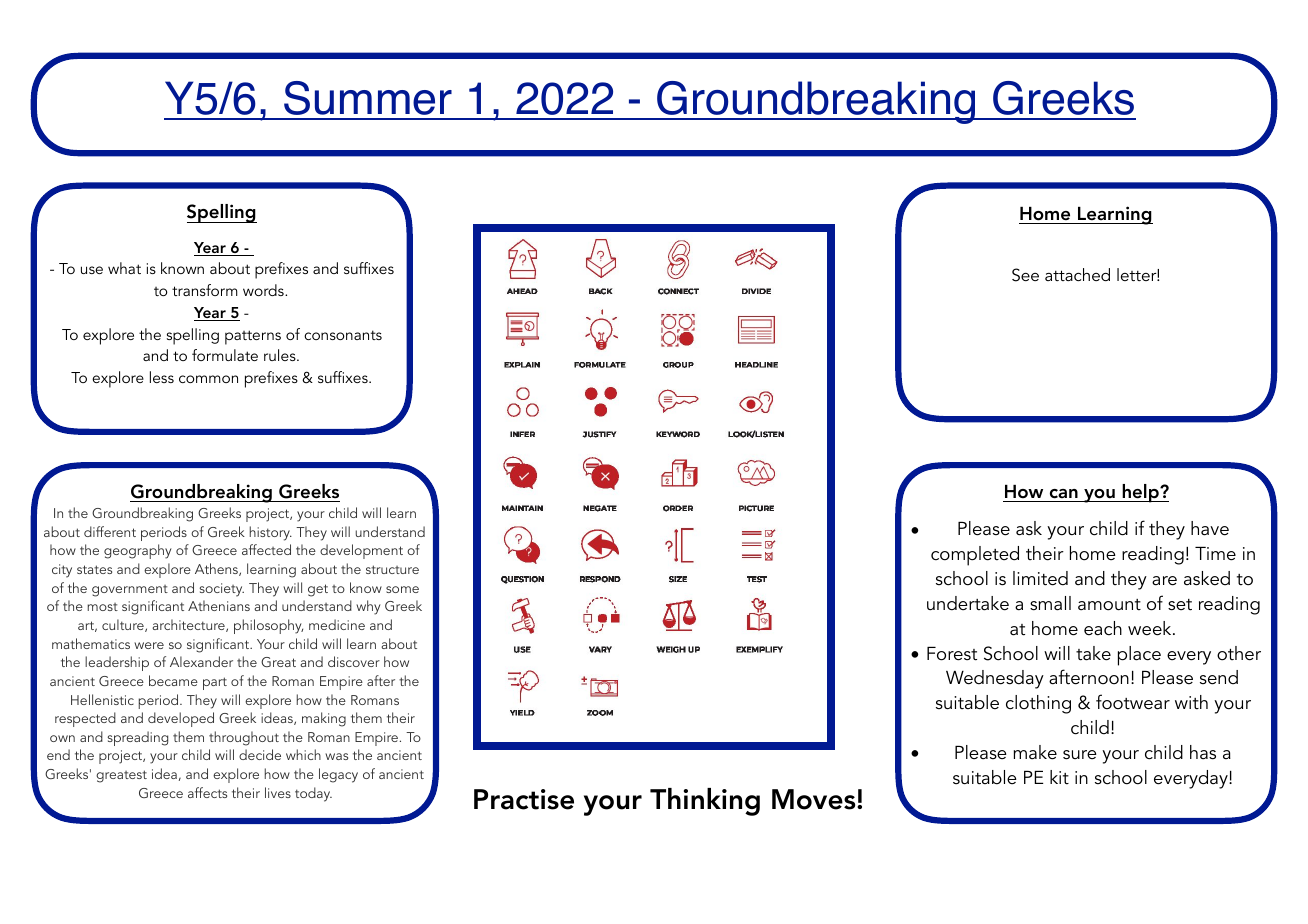 This document has height=924, width=1308. I want to click on affects, so click(207, 792).
